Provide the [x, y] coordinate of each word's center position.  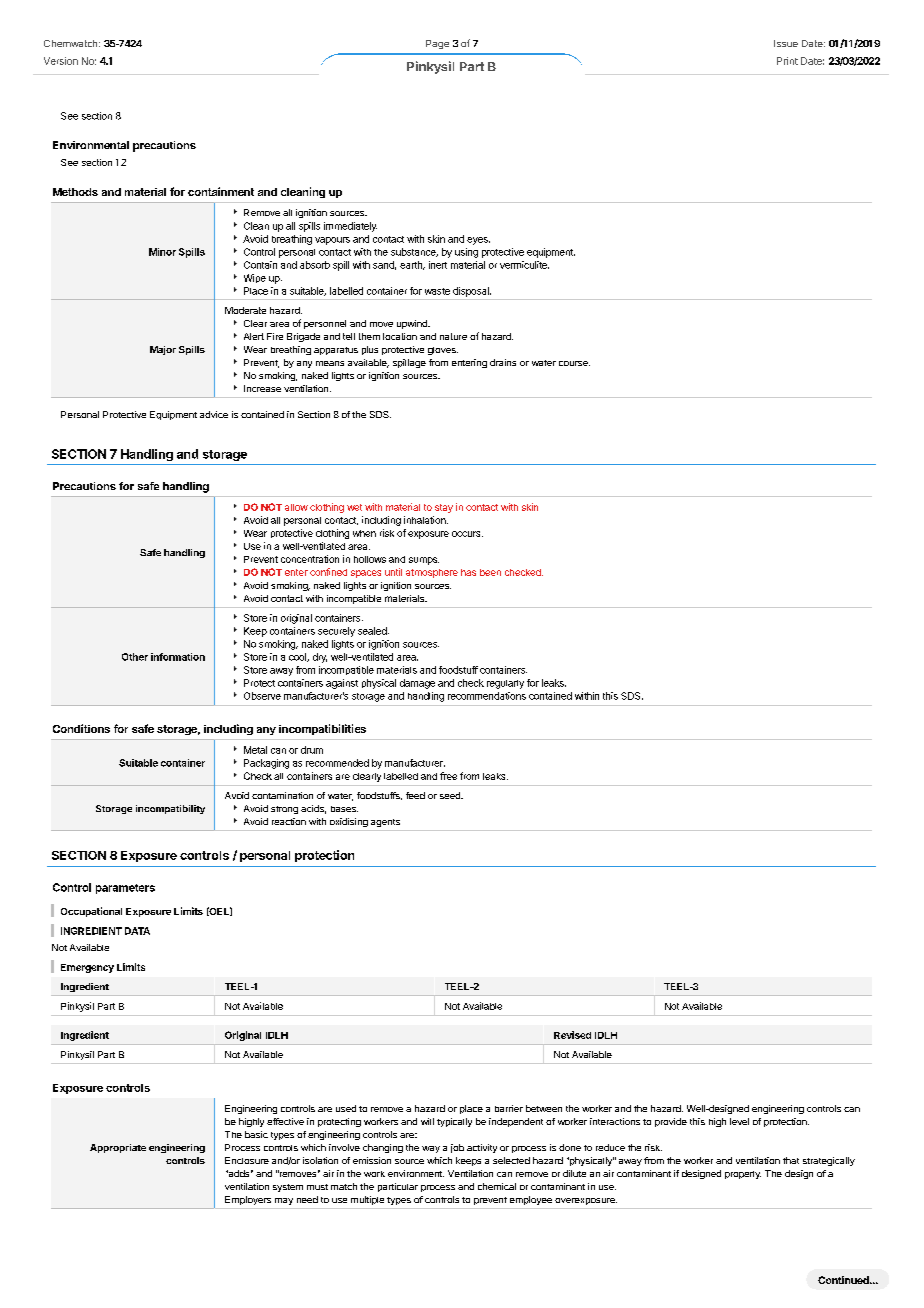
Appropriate [118, 1148]
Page [437, 44]
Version [61, 61]
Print [787, 61]
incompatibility [170, 809]
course [574, 363]
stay [444, 508]
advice [214, 414]
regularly [505, 684]
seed [451, 795]
